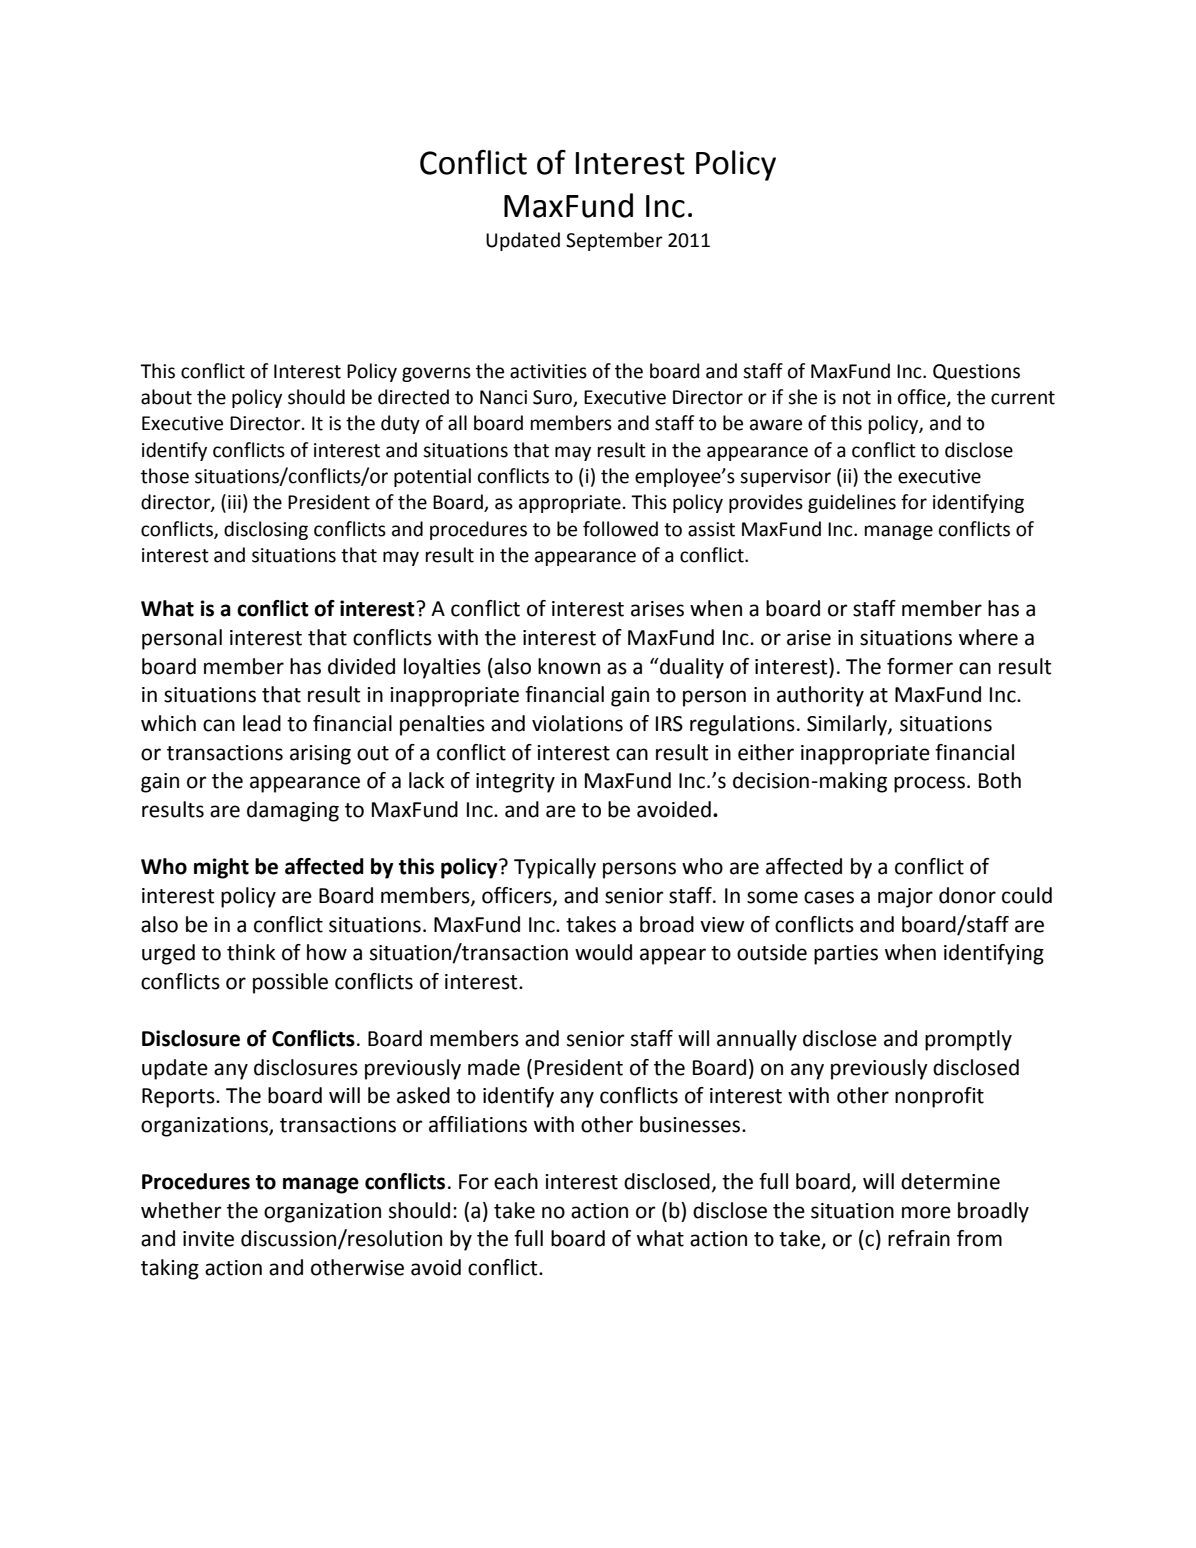 The width and height of the screenshot is (1196, 1548). Describe the element at coordinates (603, 952) in the screenshot. I see `would` at that location.
